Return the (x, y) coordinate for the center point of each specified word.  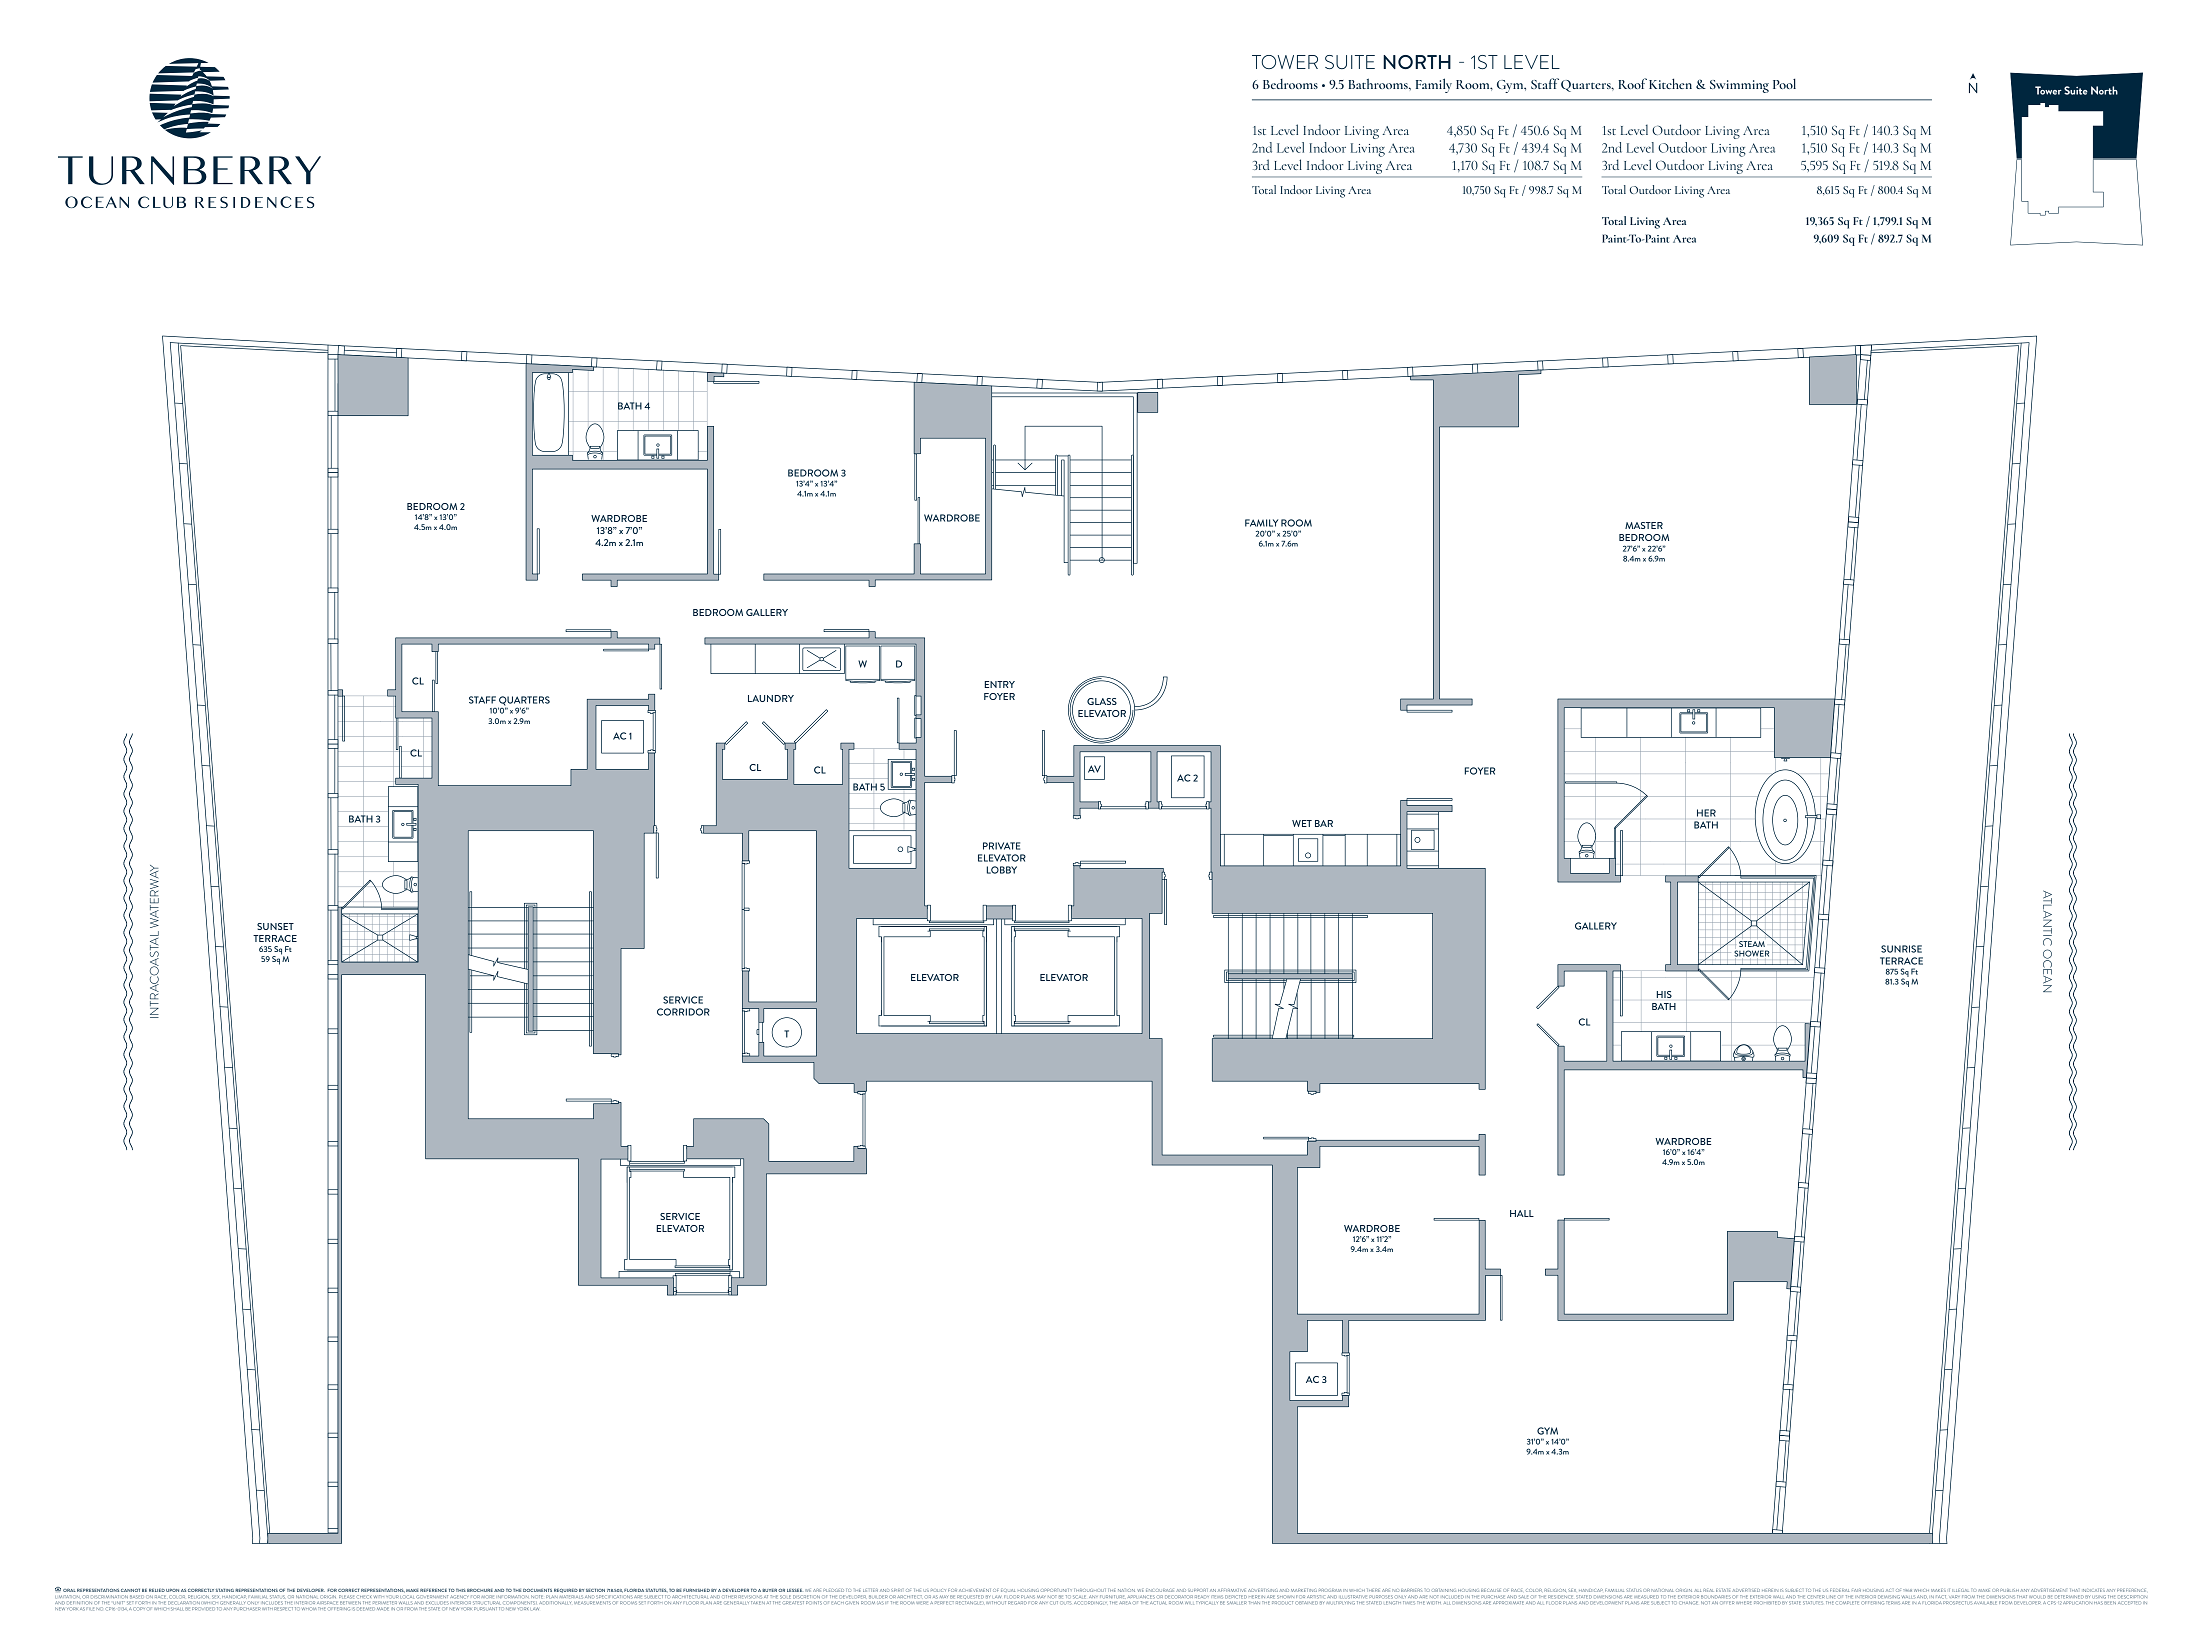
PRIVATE (1001, 846)
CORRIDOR (683, 1012)
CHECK (365, 1597)
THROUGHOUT (1090, 1590)
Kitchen (1670, 83)
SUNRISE (1901, 949)
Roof (1633, 83)
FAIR (1856, 1590)
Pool (1784, 83)
